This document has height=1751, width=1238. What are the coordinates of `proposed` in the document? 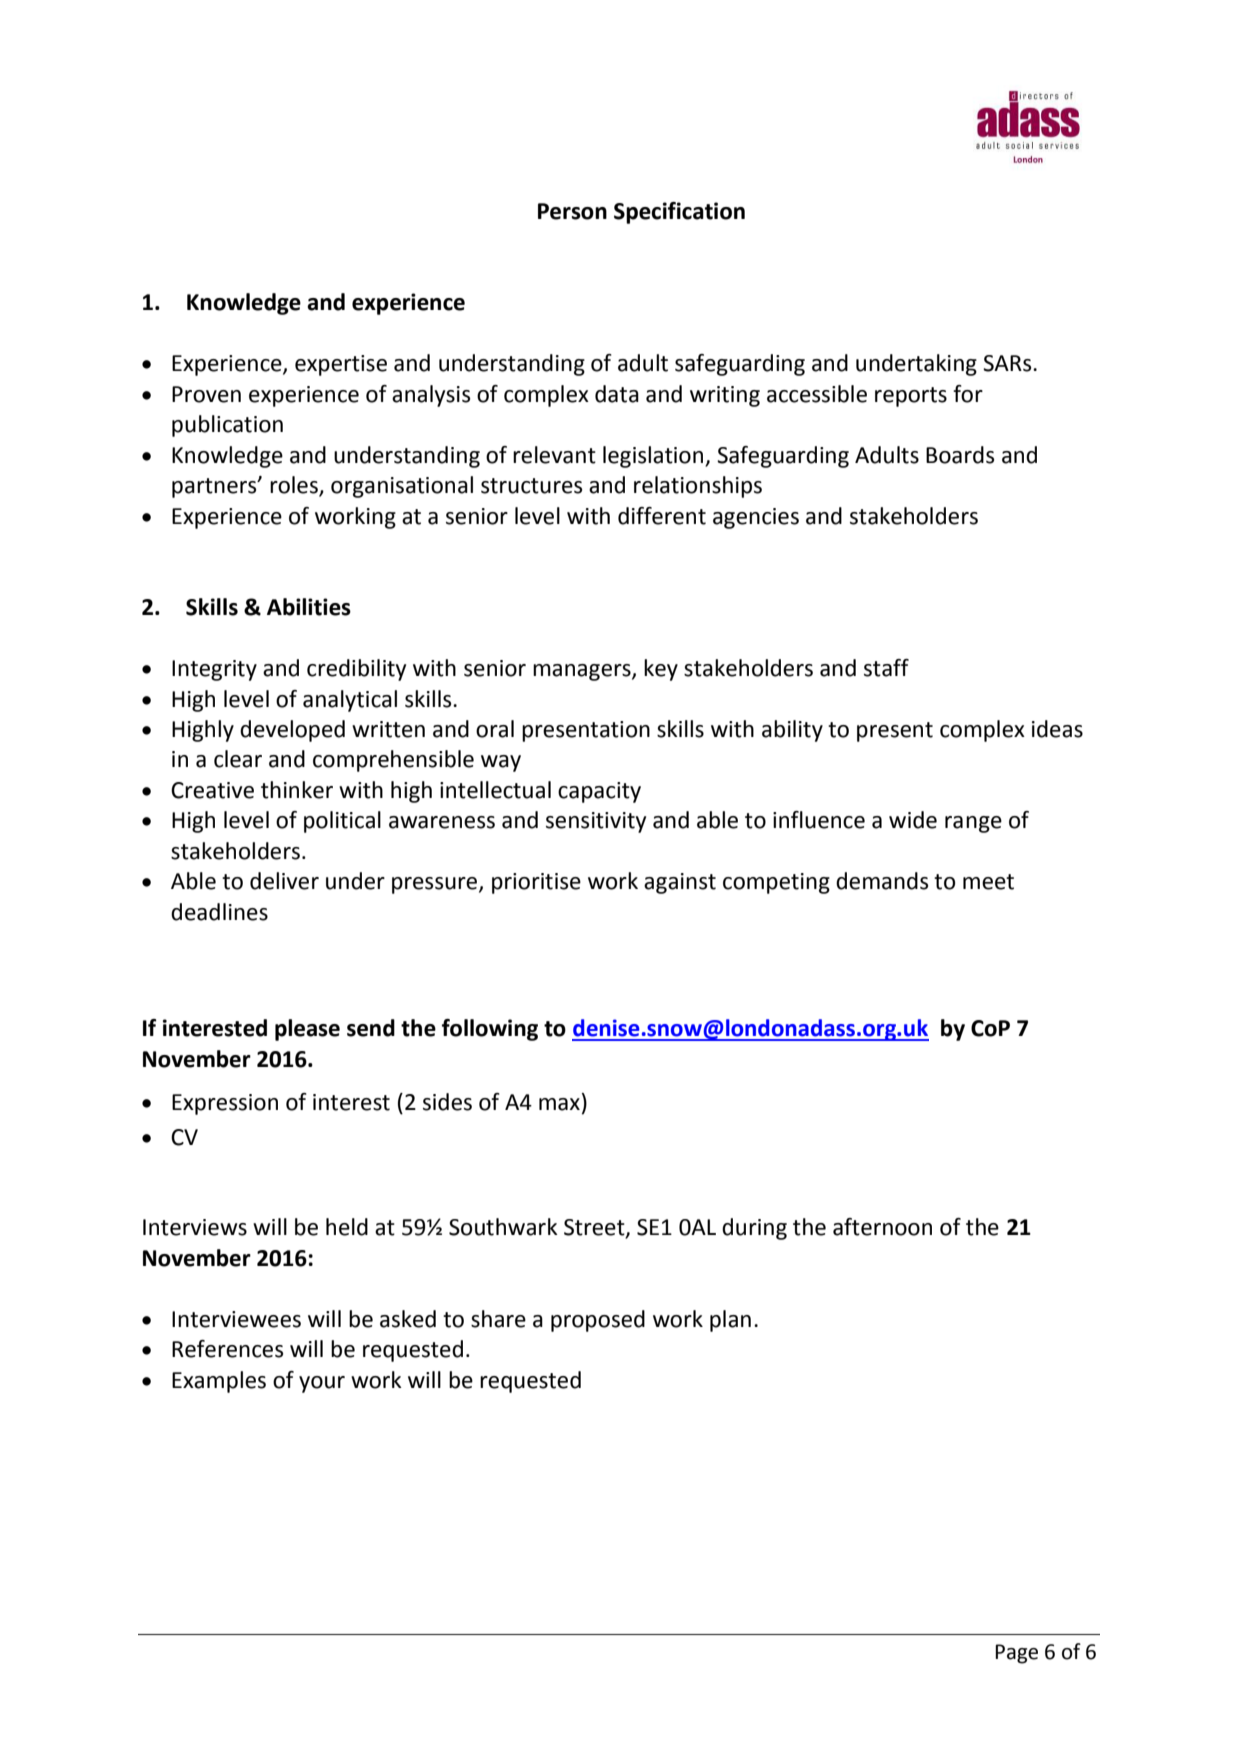 It's located at (598, 1321).
